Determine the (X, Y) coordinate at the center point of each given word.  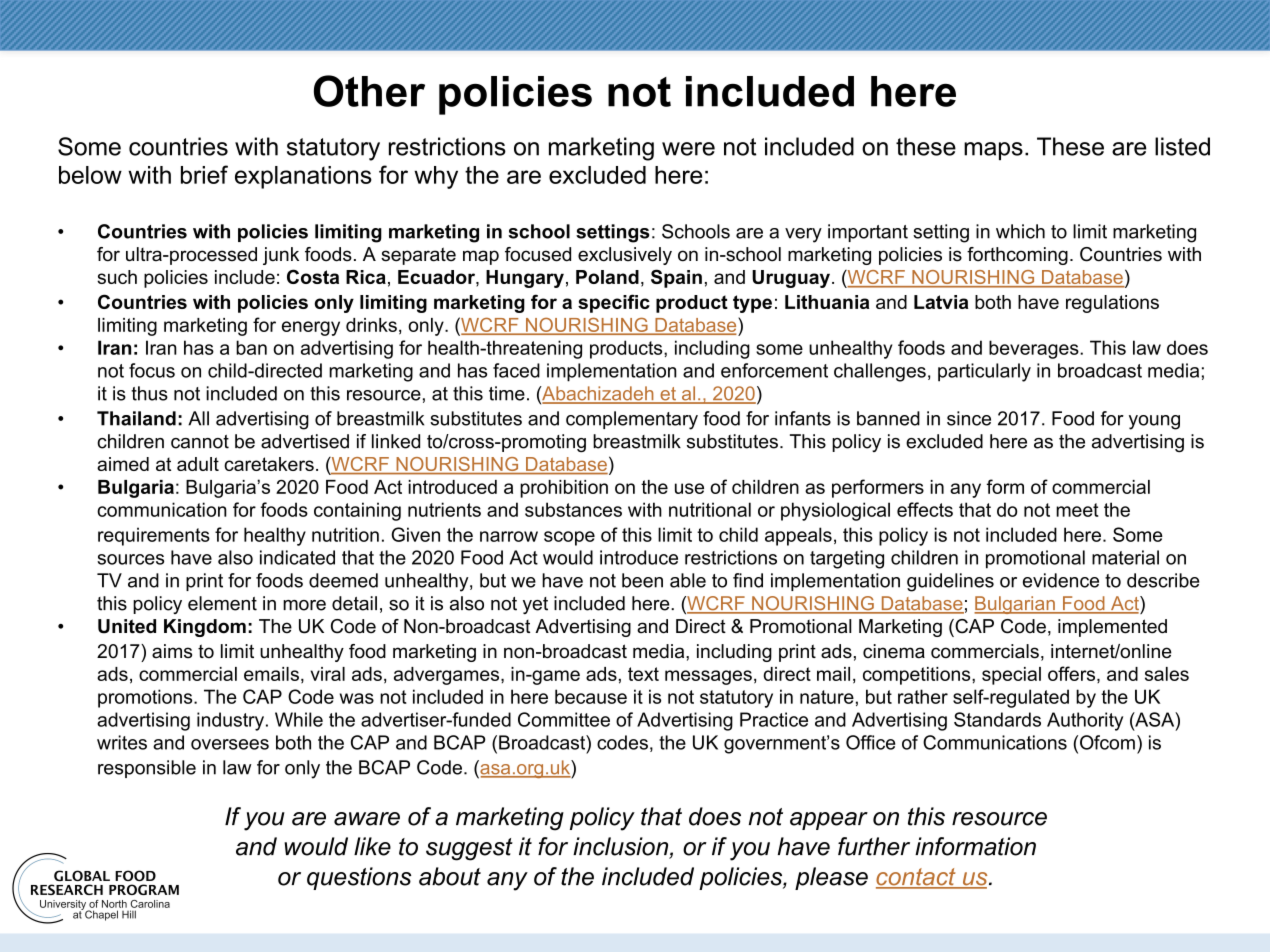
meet (1077, 510)
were (688, 149)
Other (369, 91)
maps (993, 151)
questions (359, 878)
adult (198, 464)
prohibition (564, 489)
